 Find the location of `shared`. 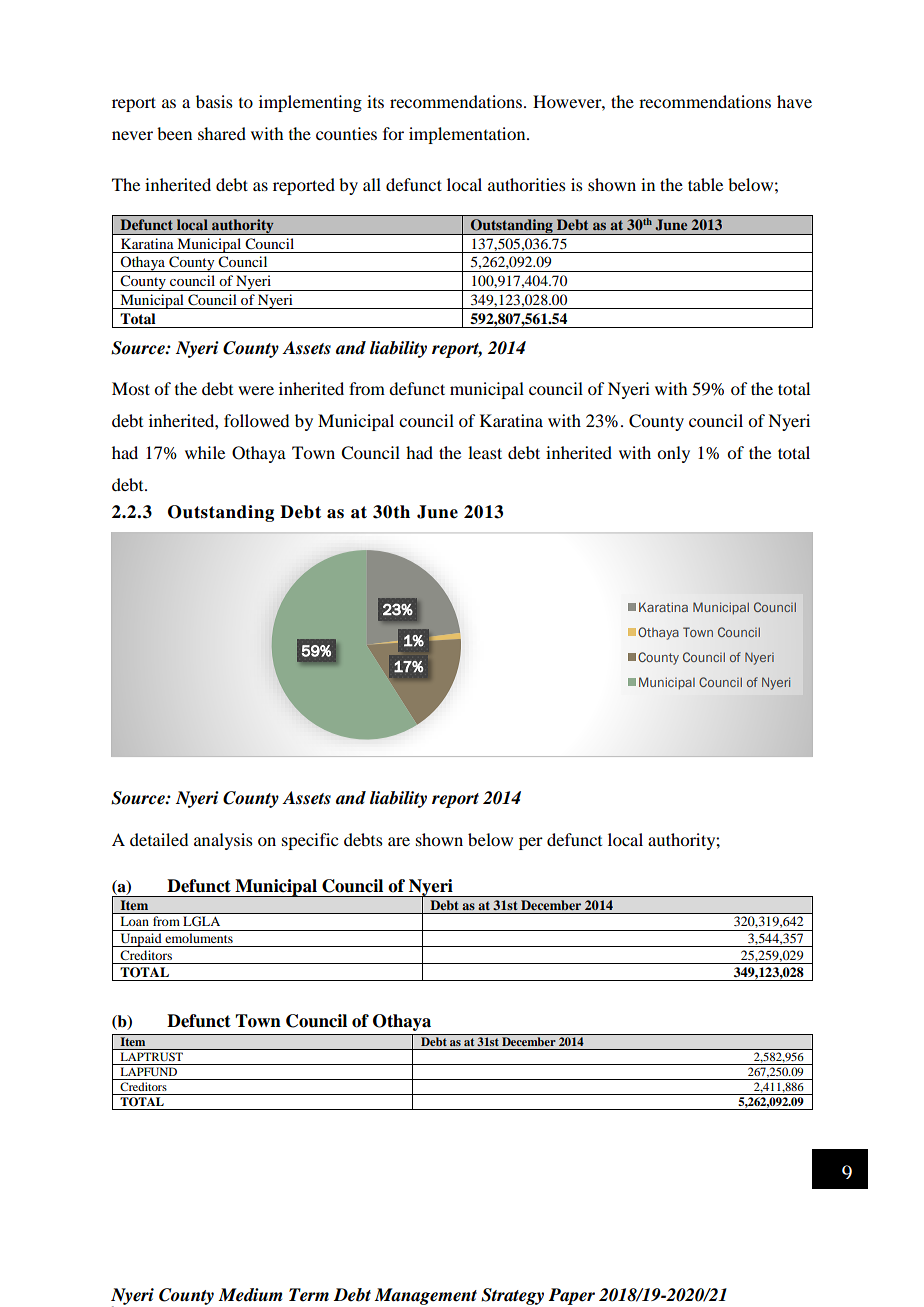

shared is located at coordinates (222, 133).
